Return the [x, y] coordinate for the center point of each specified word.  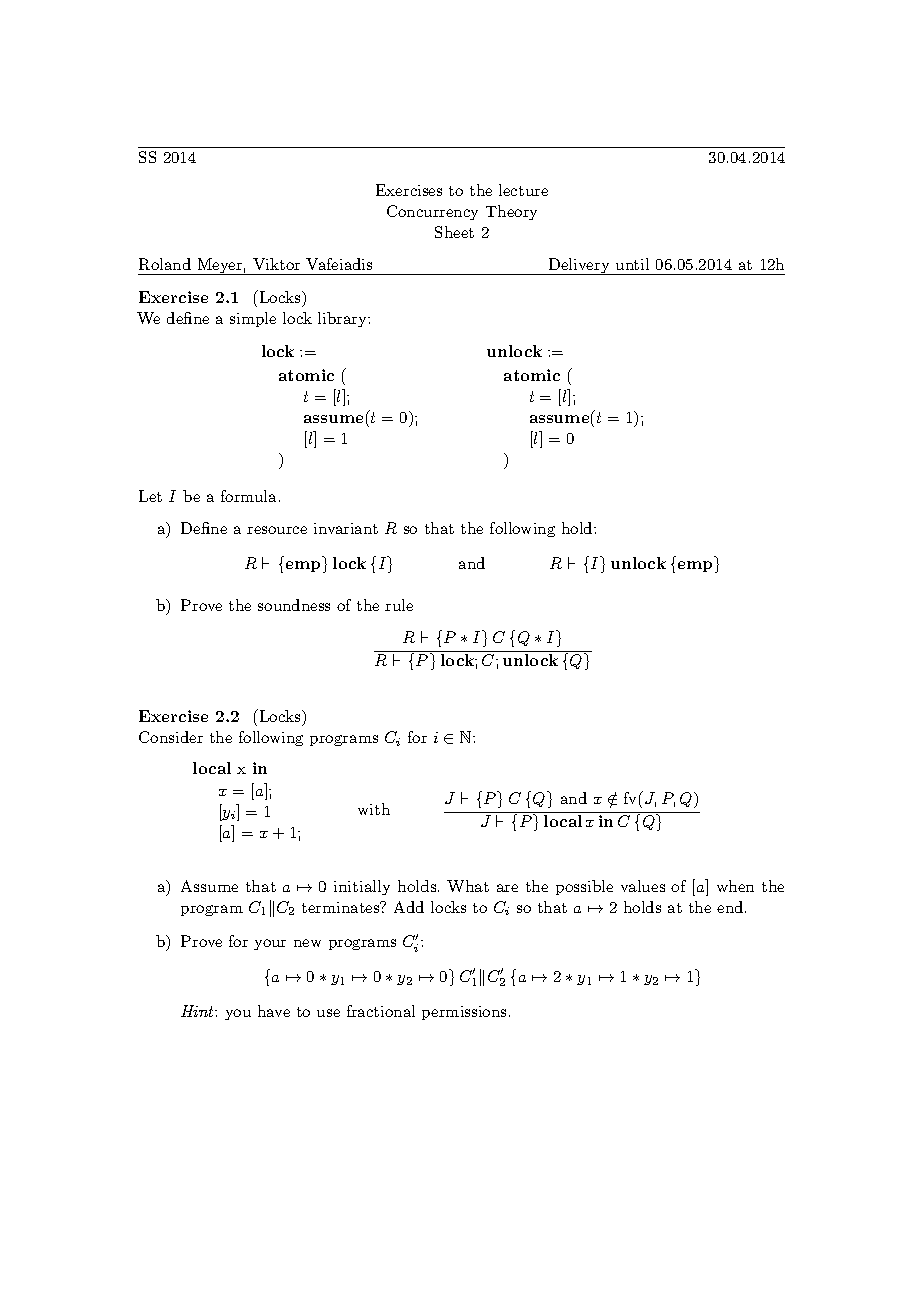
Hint [198, 1011]
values [643, 886]
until [632, 264]
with [374, 809]
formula [248, 496]
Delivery [579, 266]
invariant [346, 528]
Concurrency [432, 212]
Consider [171, 737]
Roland [165, 264]
